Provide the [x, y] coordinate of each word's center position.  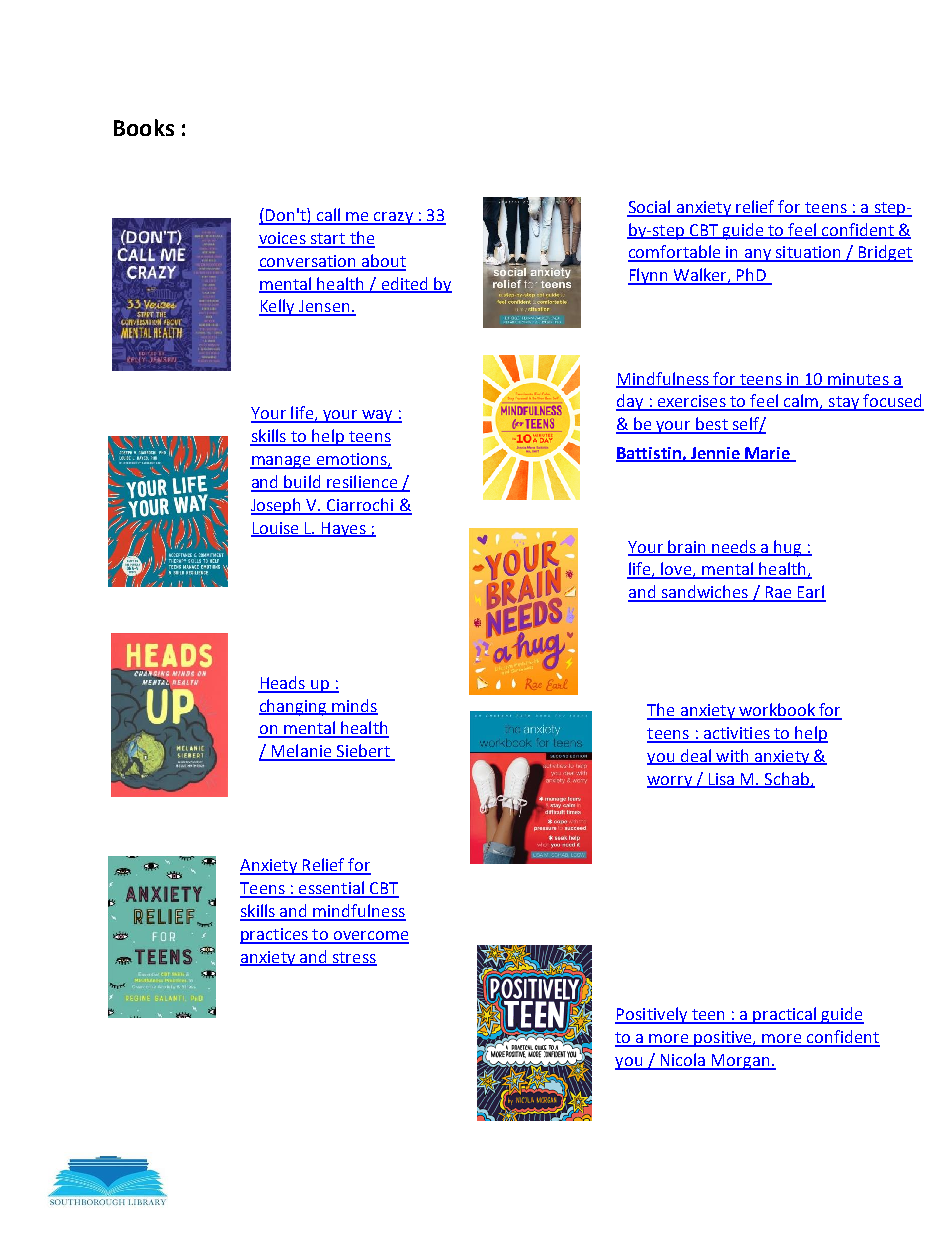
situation [808, 253]
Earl [811, 593]
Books [144, 127]
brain [687, 547]
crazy [393, 218]
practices [275, 936]
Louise [276, 529]
